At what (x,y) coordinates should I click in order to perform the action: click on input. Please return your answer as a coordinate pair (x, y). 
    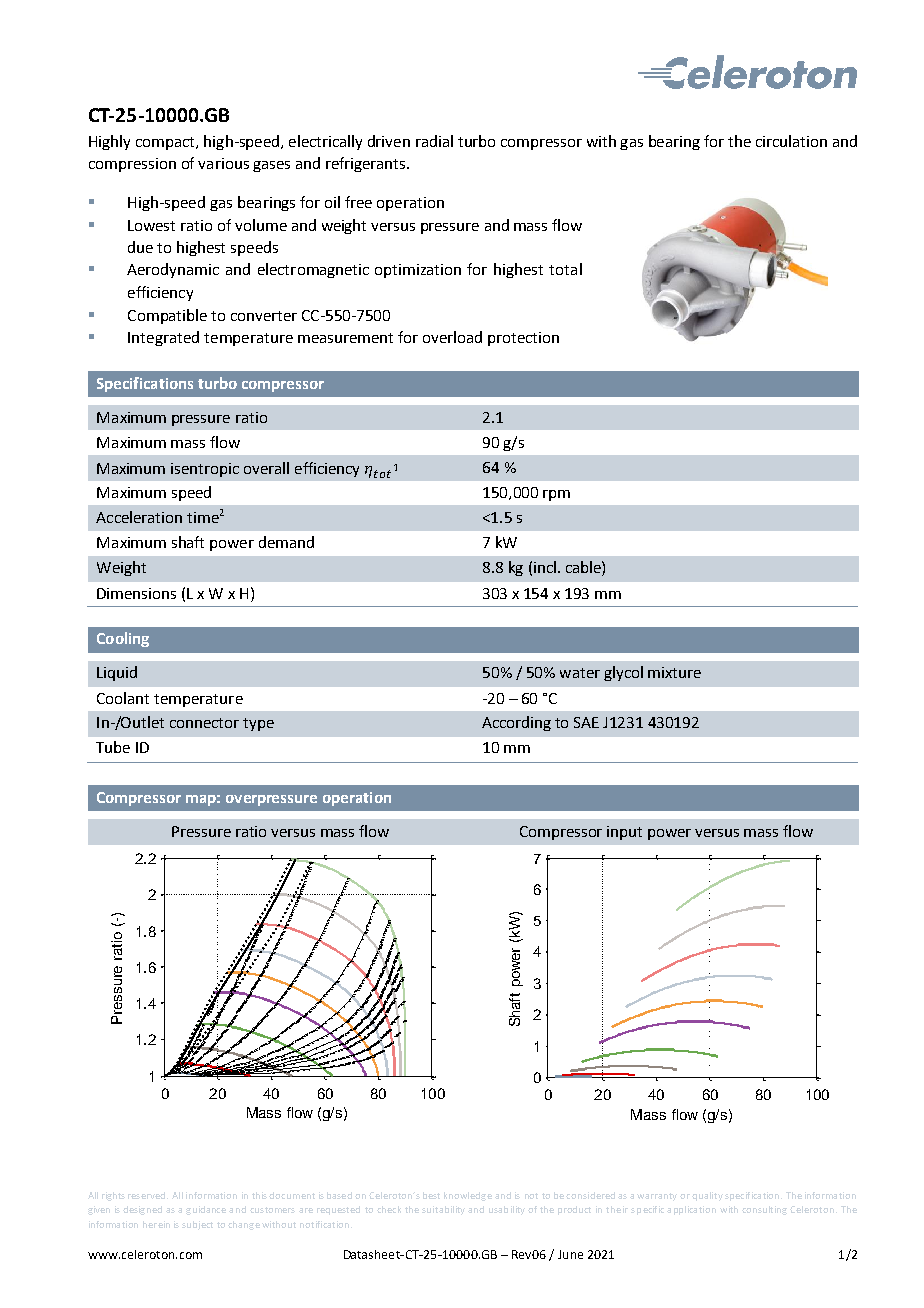
    Looking at the image, I should click on (624, 833).
